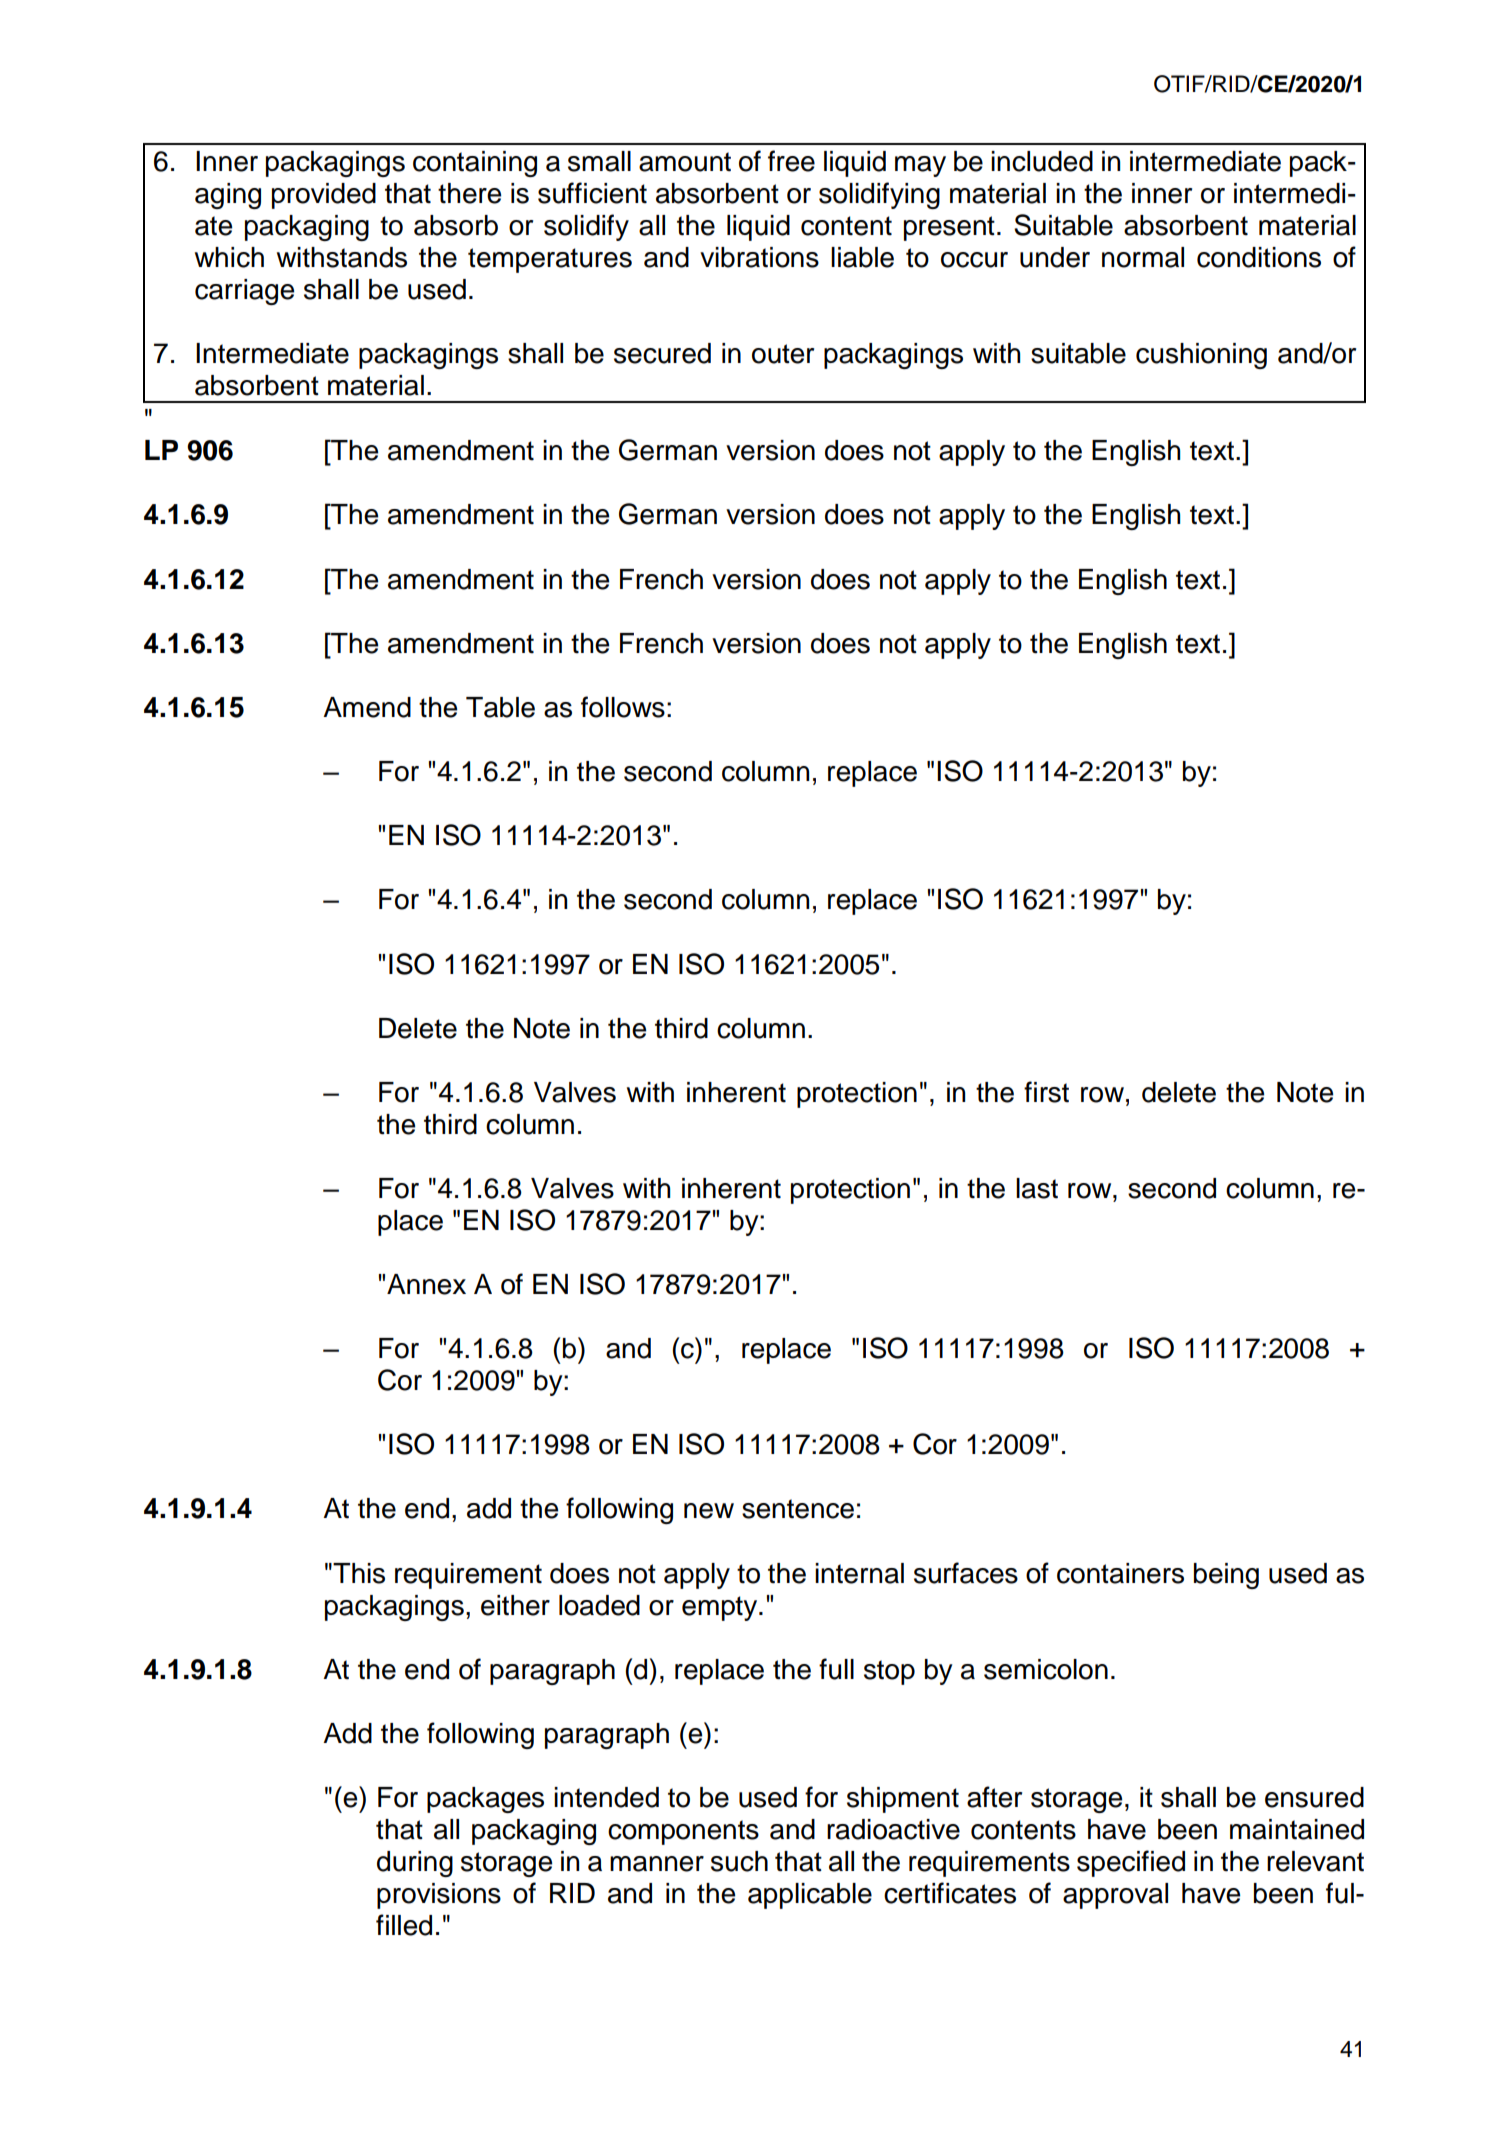 This document has width=1509, height=2134. What do you see at coordinates (426, 1284) in the document?
I see `Annex` at bounding box center [426, 1284].
